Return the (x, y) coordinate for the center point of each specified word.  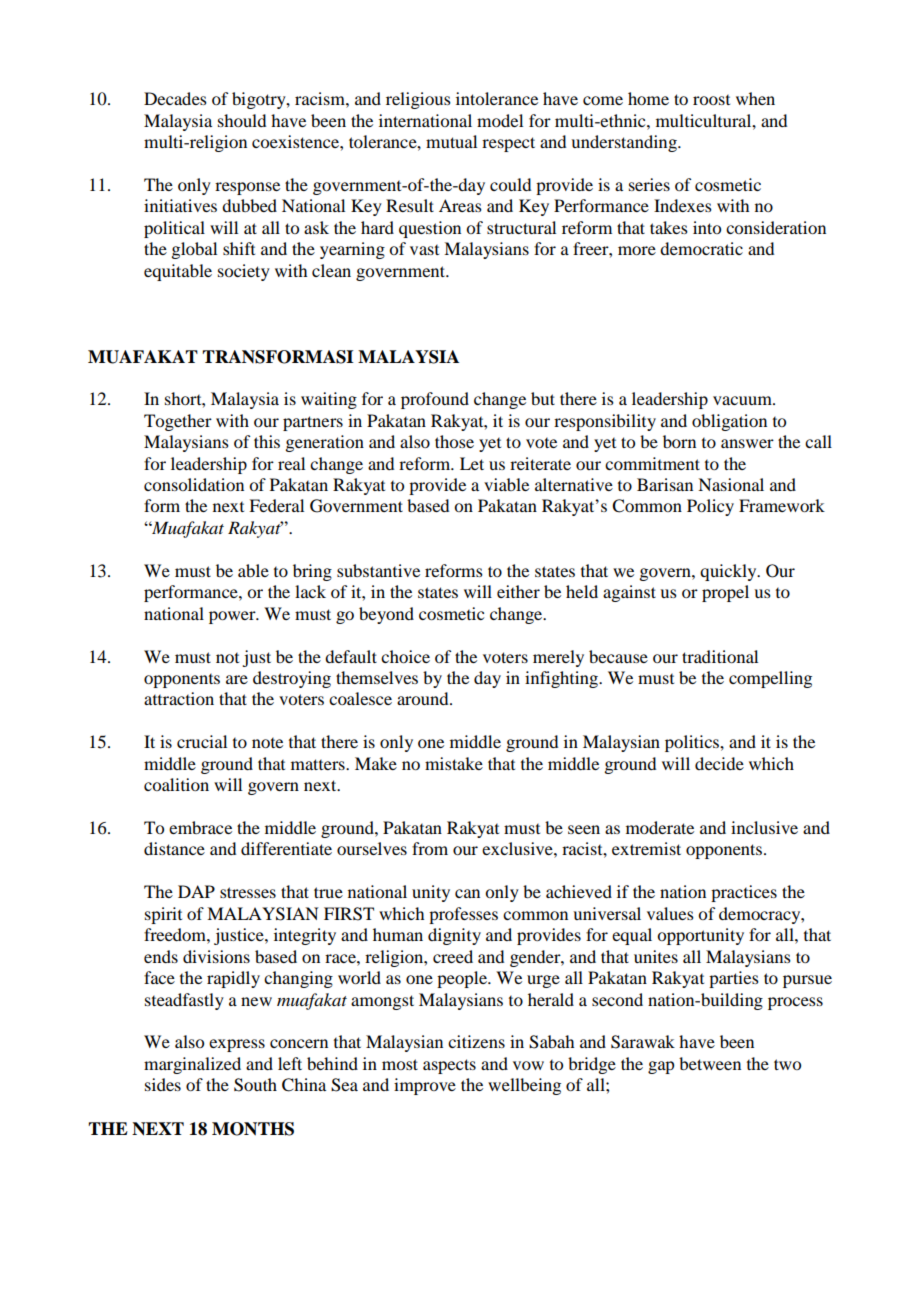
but (543, 398)
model (500, 120)
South (255, 1085)
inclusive (764, 827)
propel (725, 593)
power (233, 617)
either (518, 591)
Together (178, 422)
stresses (248, 892)
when (755, 98)
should (242, 120)
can (467, 893)
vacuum (743, 400)
